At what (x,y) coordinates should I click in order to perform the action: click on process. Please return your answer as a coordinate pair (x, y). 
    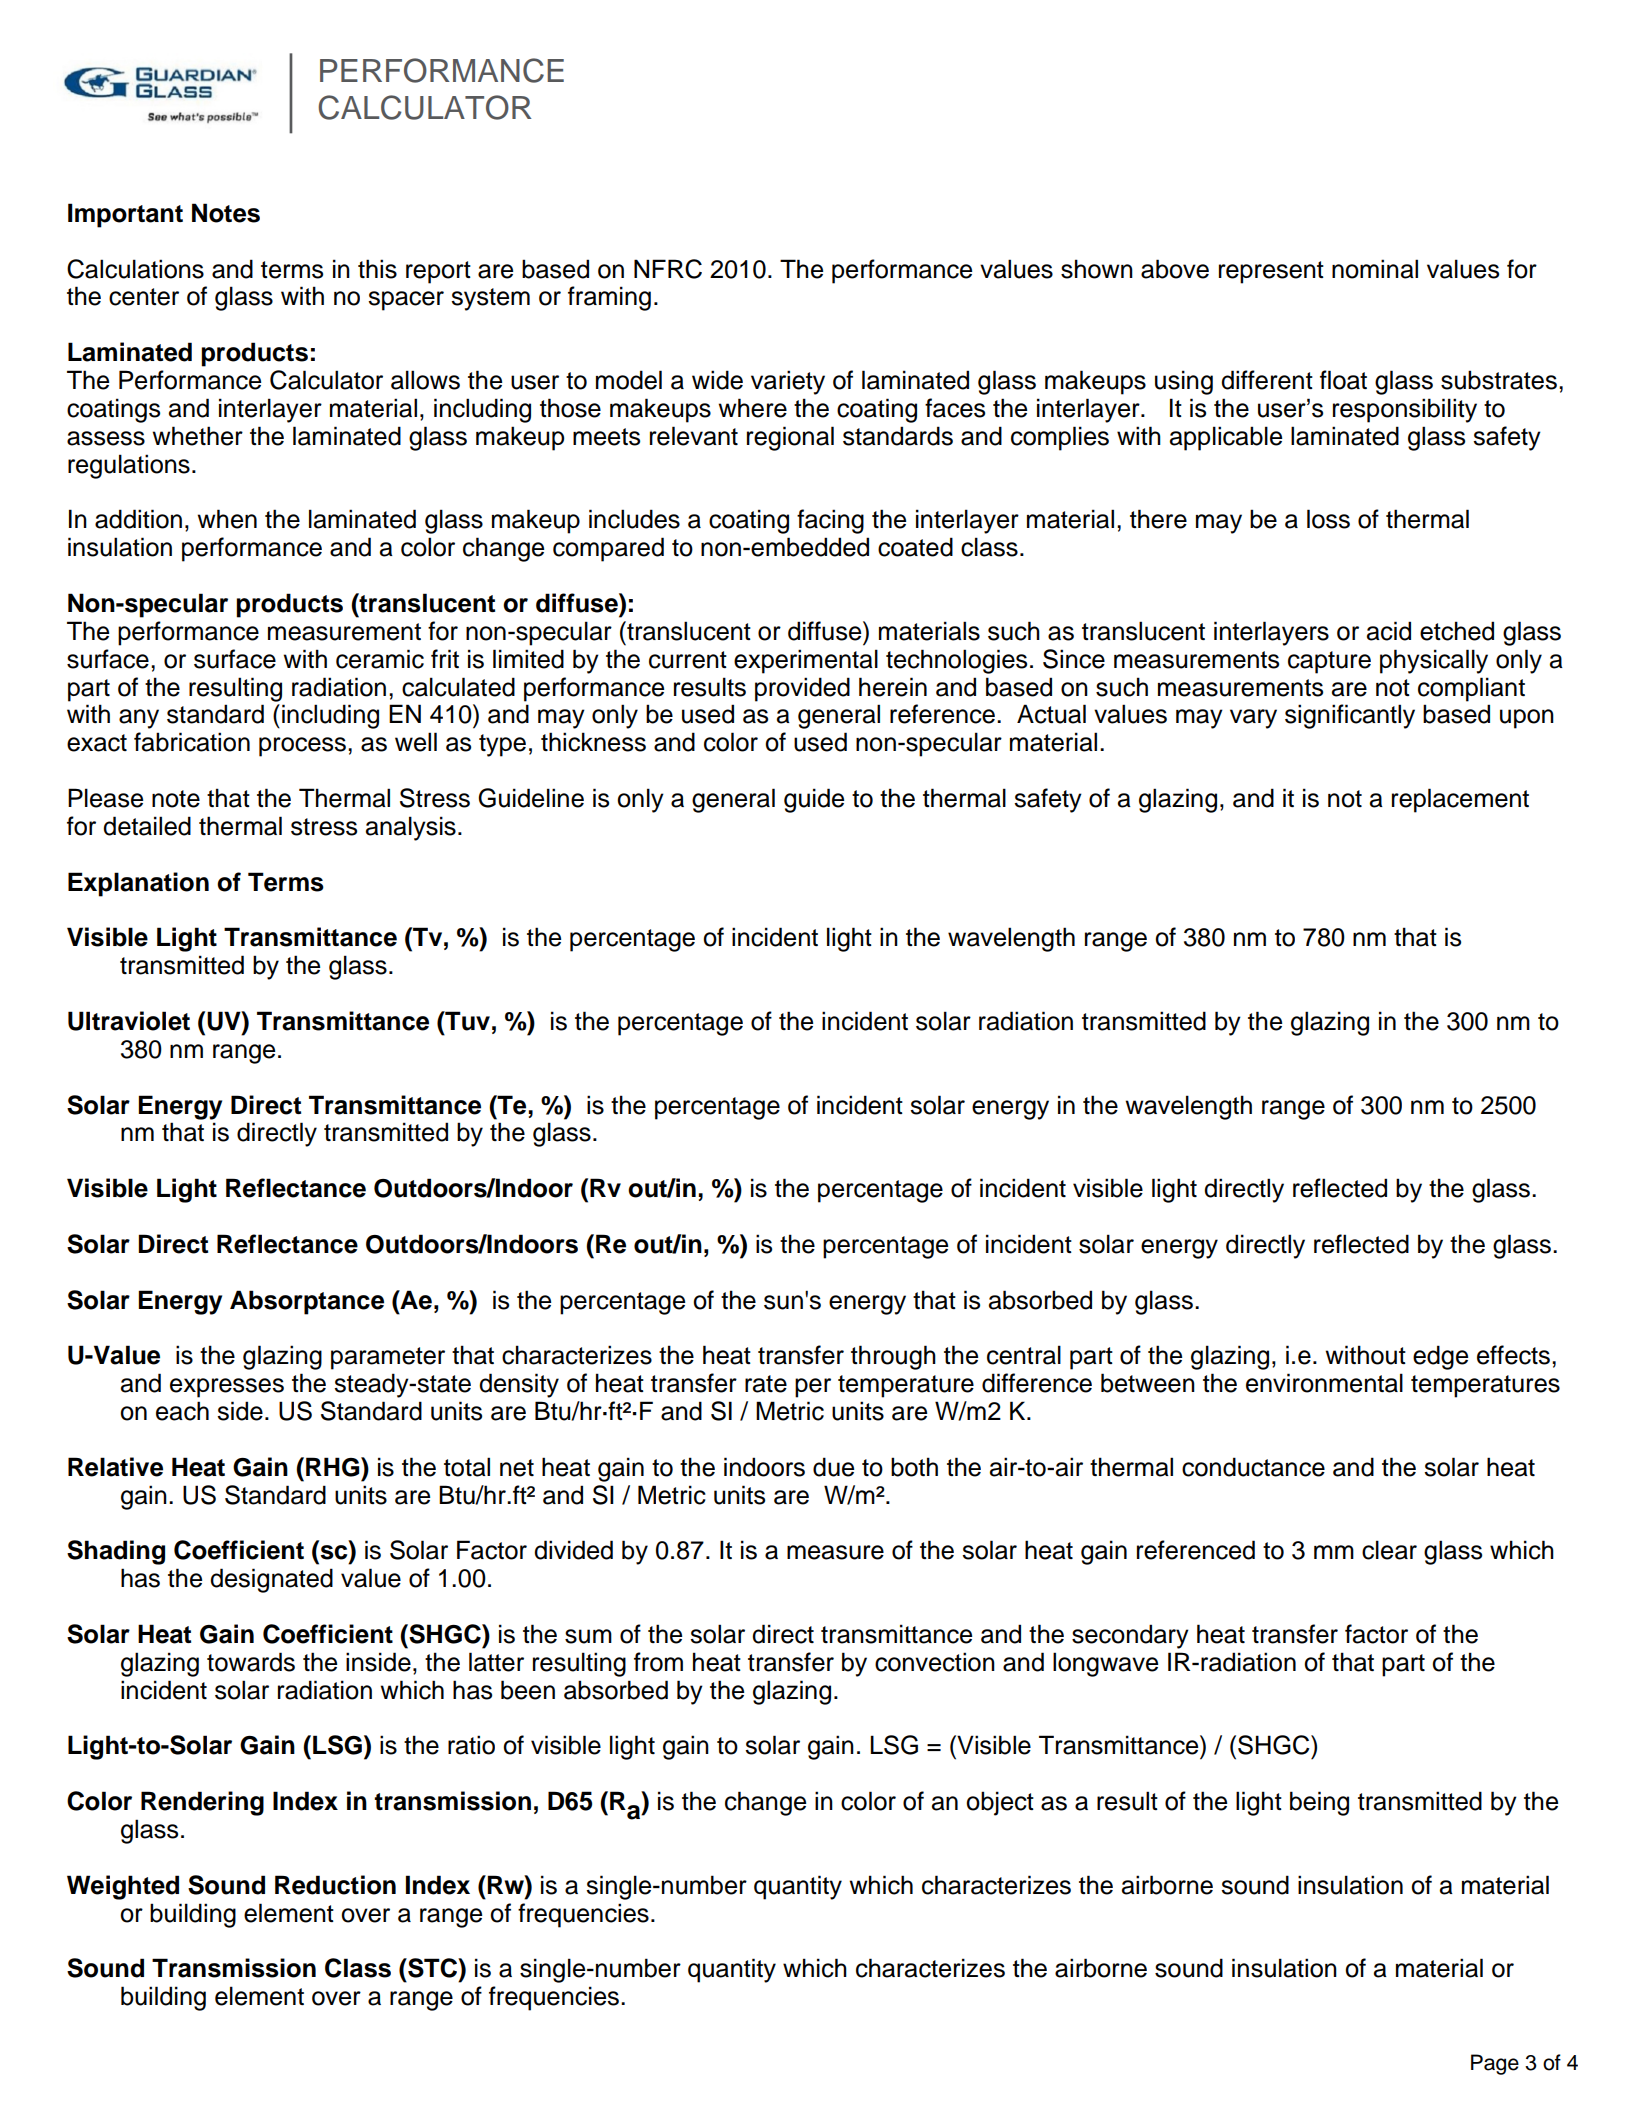
    Looking at the image, I should click on (302, 747).
